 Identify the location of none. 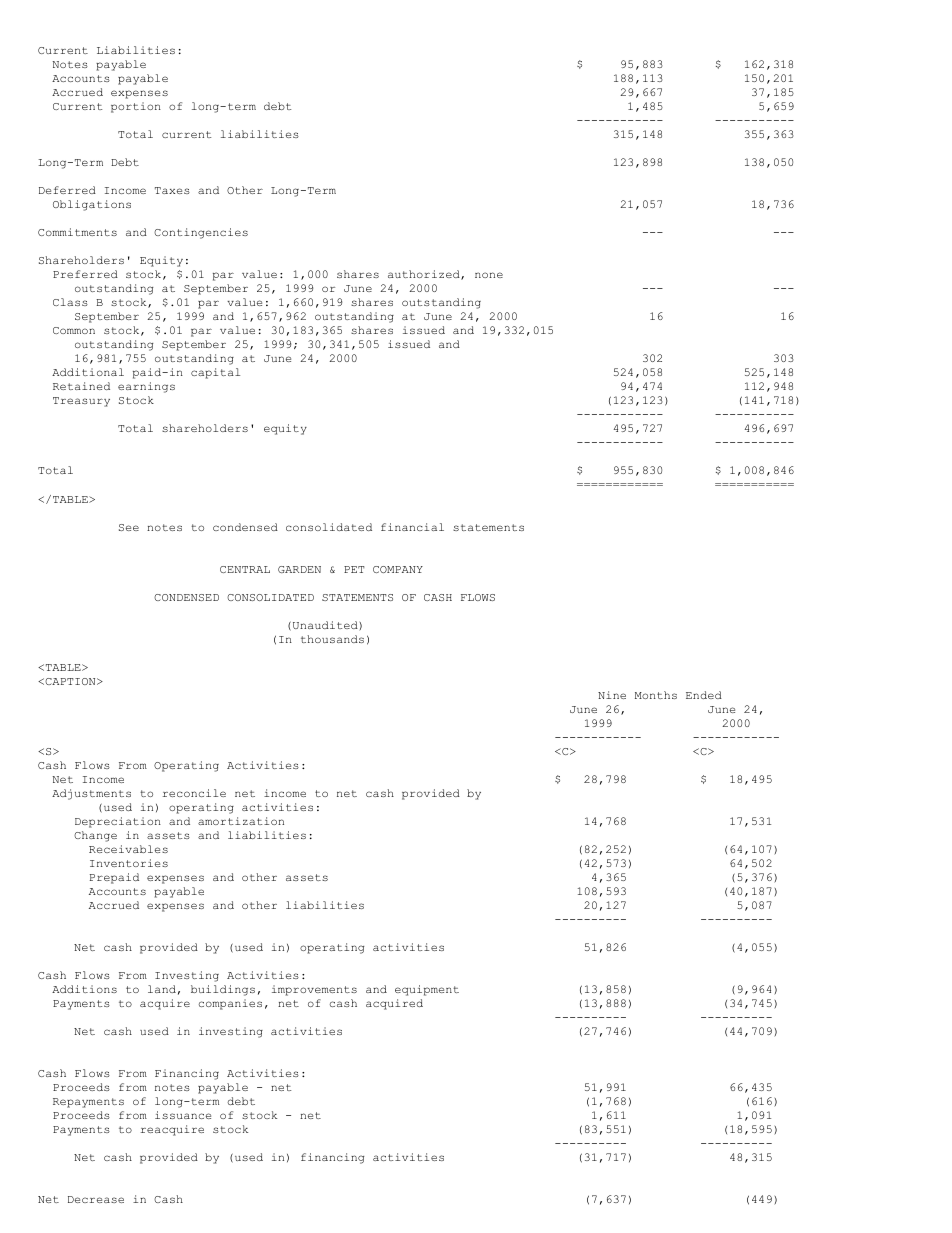
(489, 275).
